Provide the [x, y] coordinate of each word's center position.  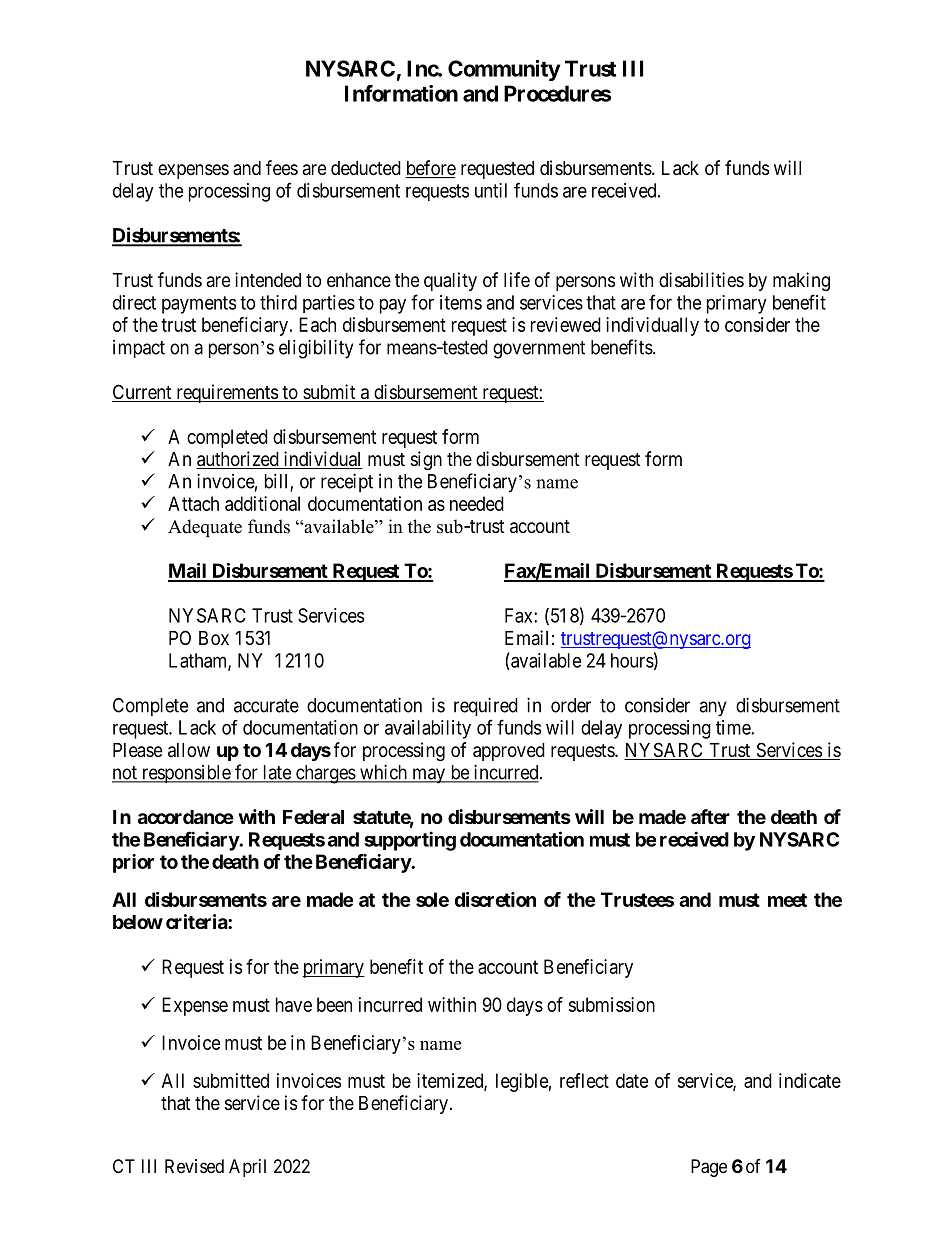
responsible [185, 774]
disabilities [701, 280]
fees [282, 167]
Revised [194, 1166]
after [710, 816]
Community [504, 70]
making [801, 281]
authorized [238, 460]
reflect [584, 1080]
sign [426, 460]
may [429, 776]
